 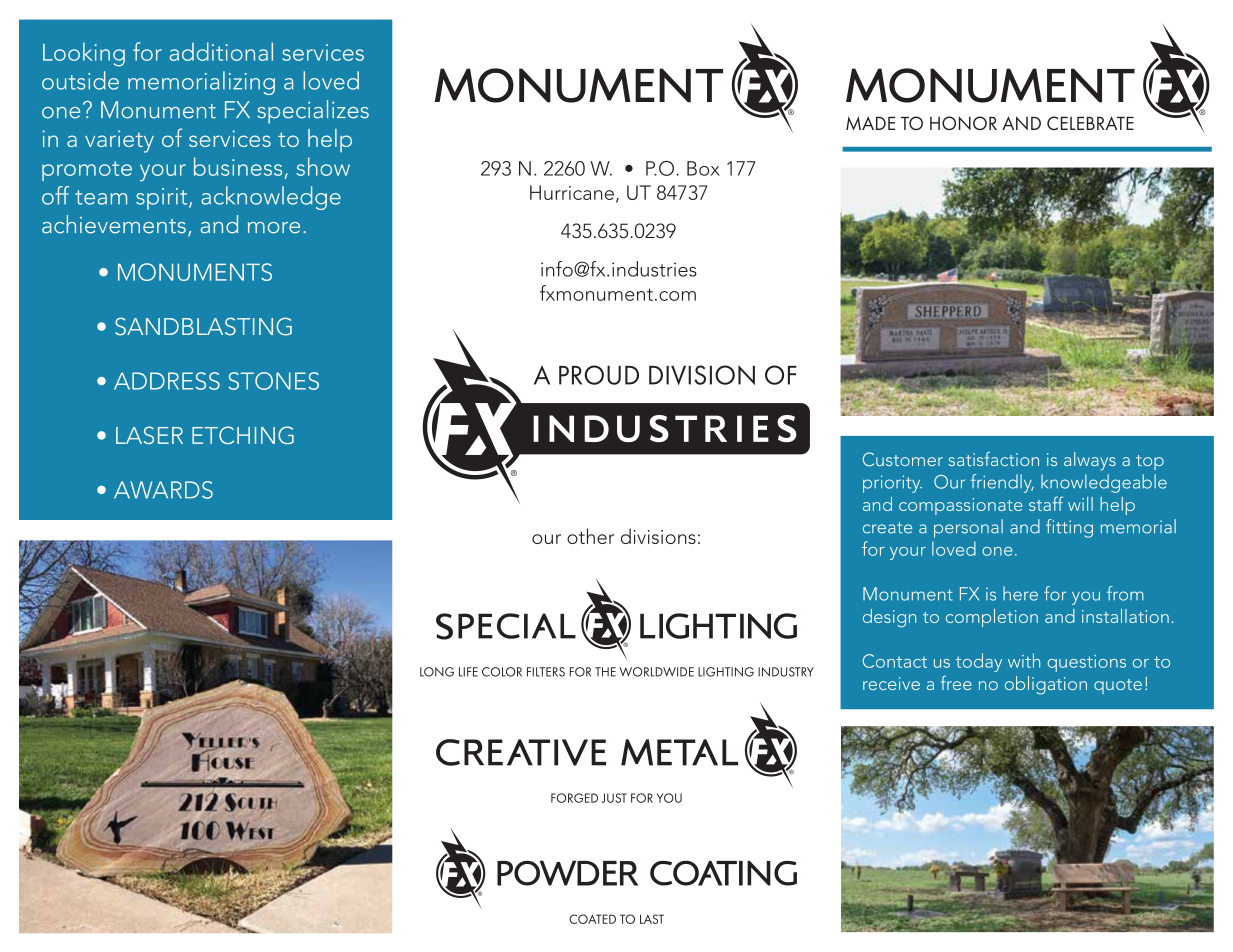 I want to click on PROUD, so click(x=599, y=375).
